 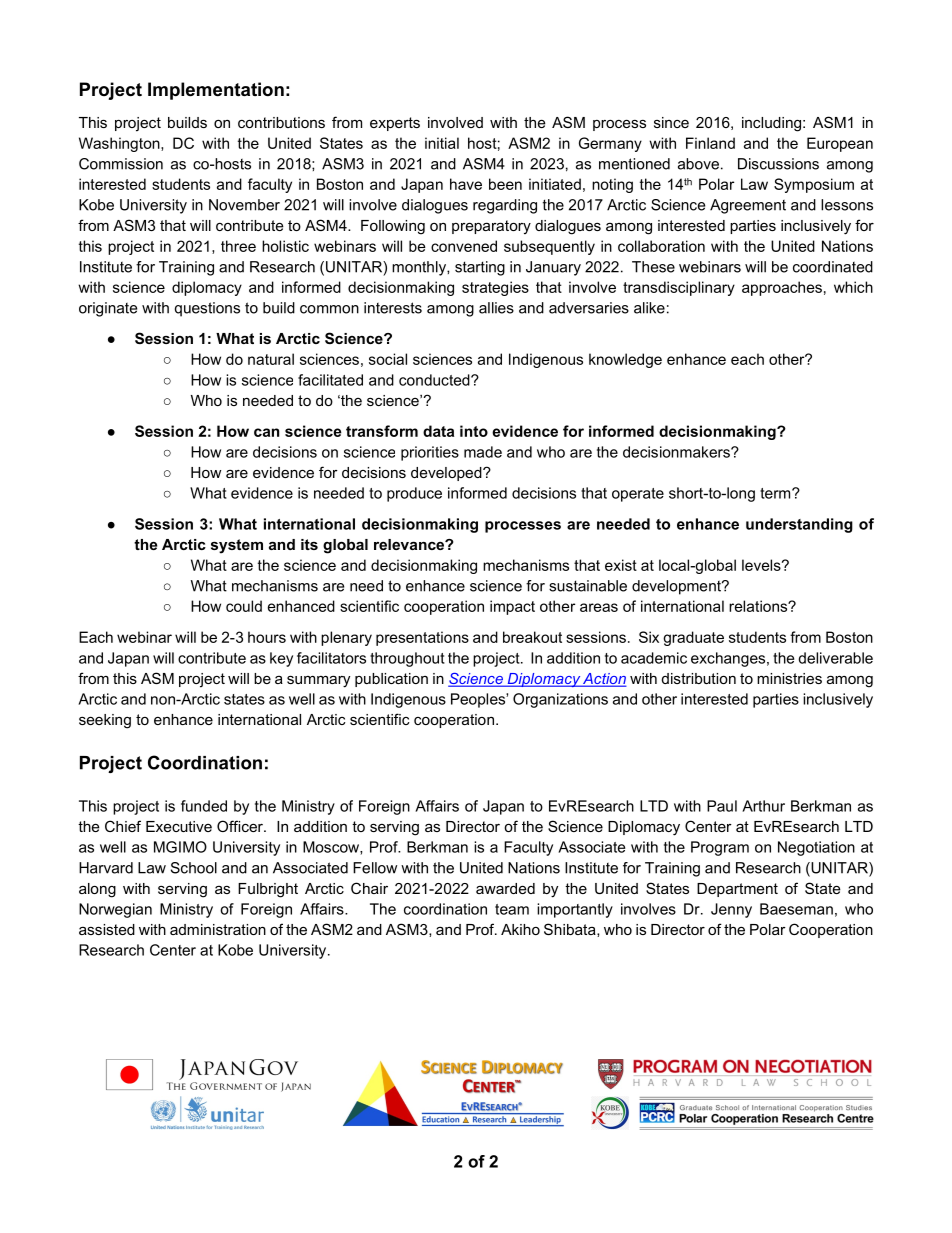 What do you see at coordinates (216, 91) in the screenshot?
I see `Implementation` at bounding box center [216, 91].
